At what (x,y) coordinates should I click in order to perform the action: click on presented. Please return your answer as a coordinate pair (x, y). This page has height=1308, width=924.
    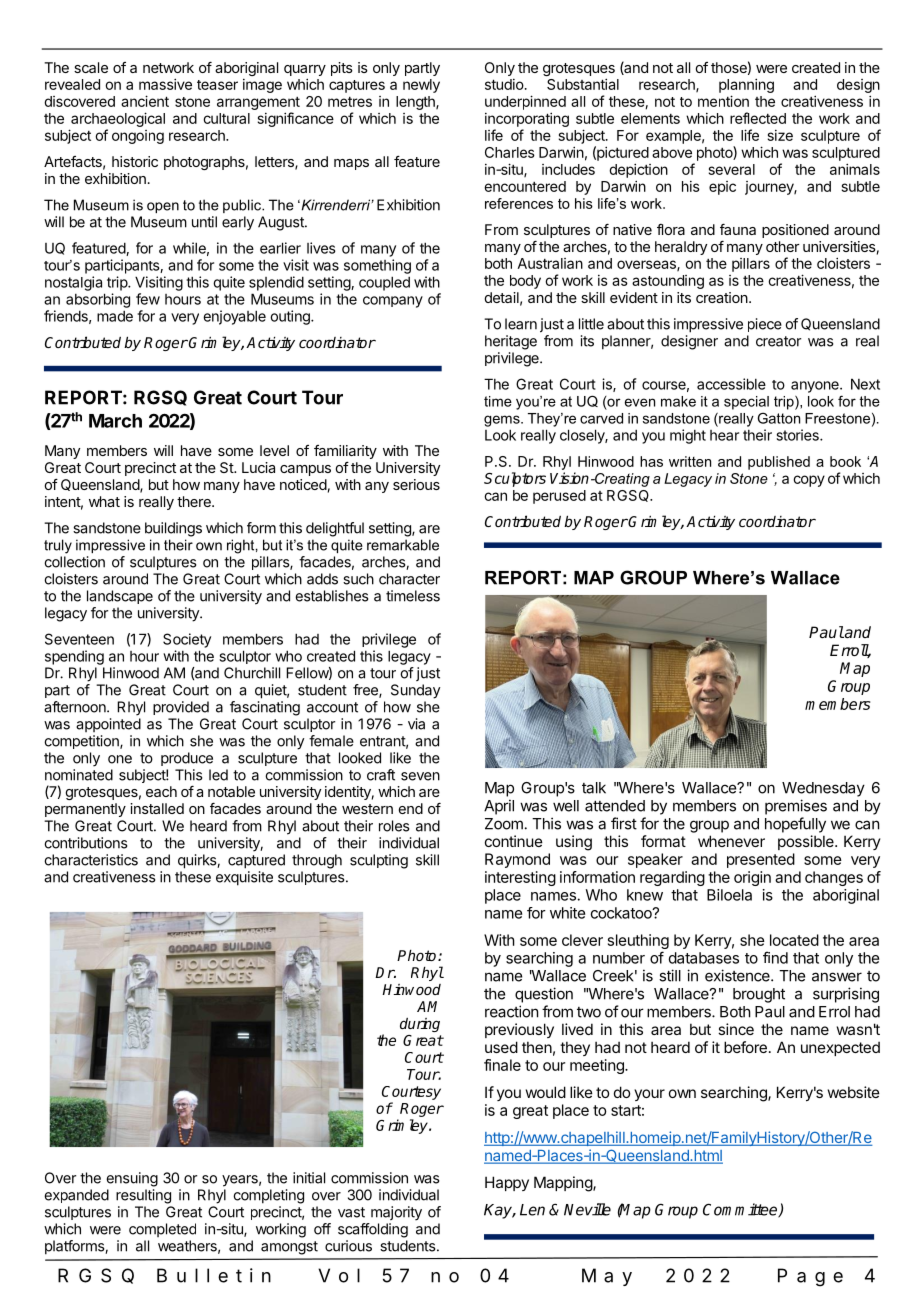
    Looking at the image, I should click on (761, 860).
